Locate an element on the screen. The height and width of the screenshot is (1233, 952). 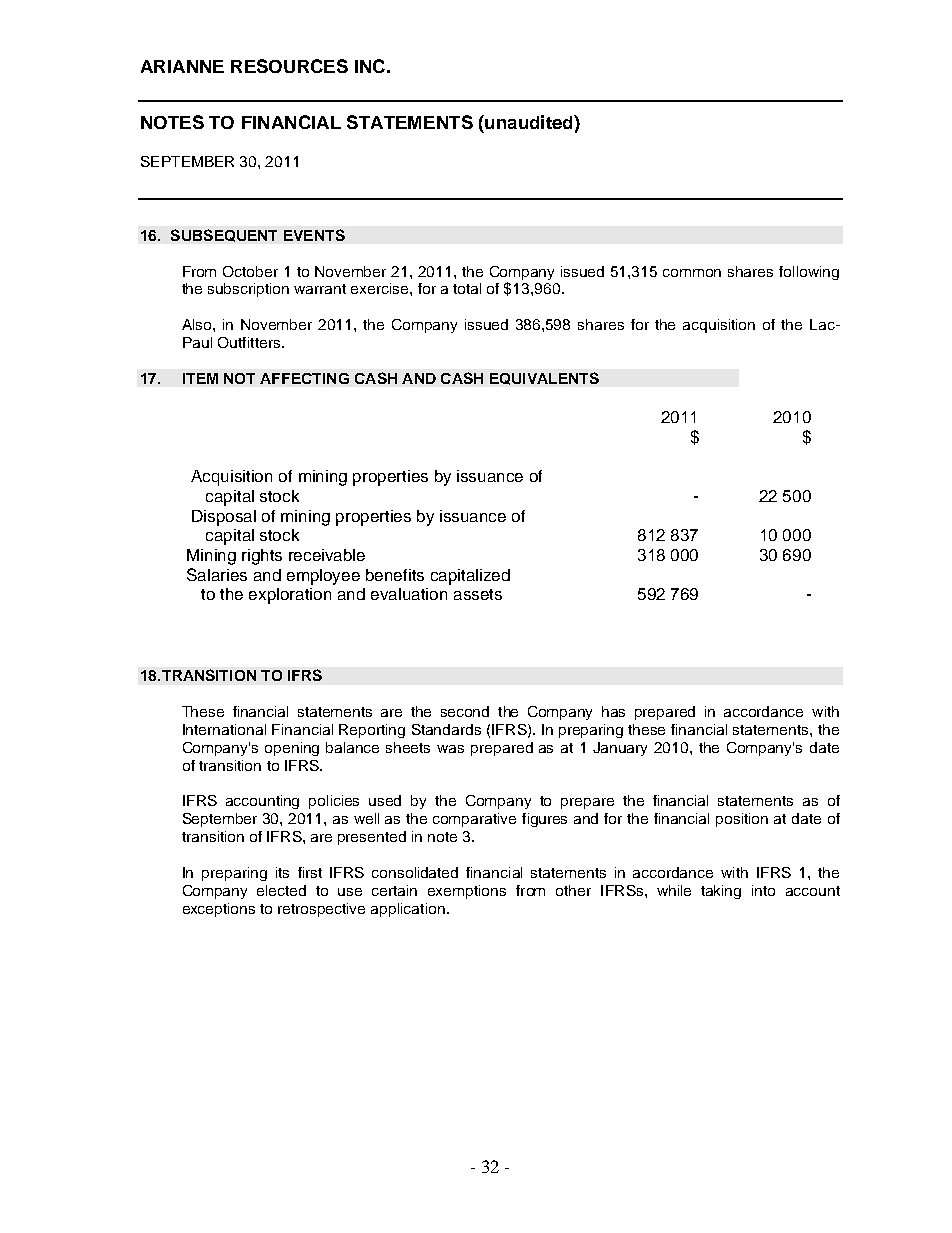
exemptions is located at coordinates (467, 892).
